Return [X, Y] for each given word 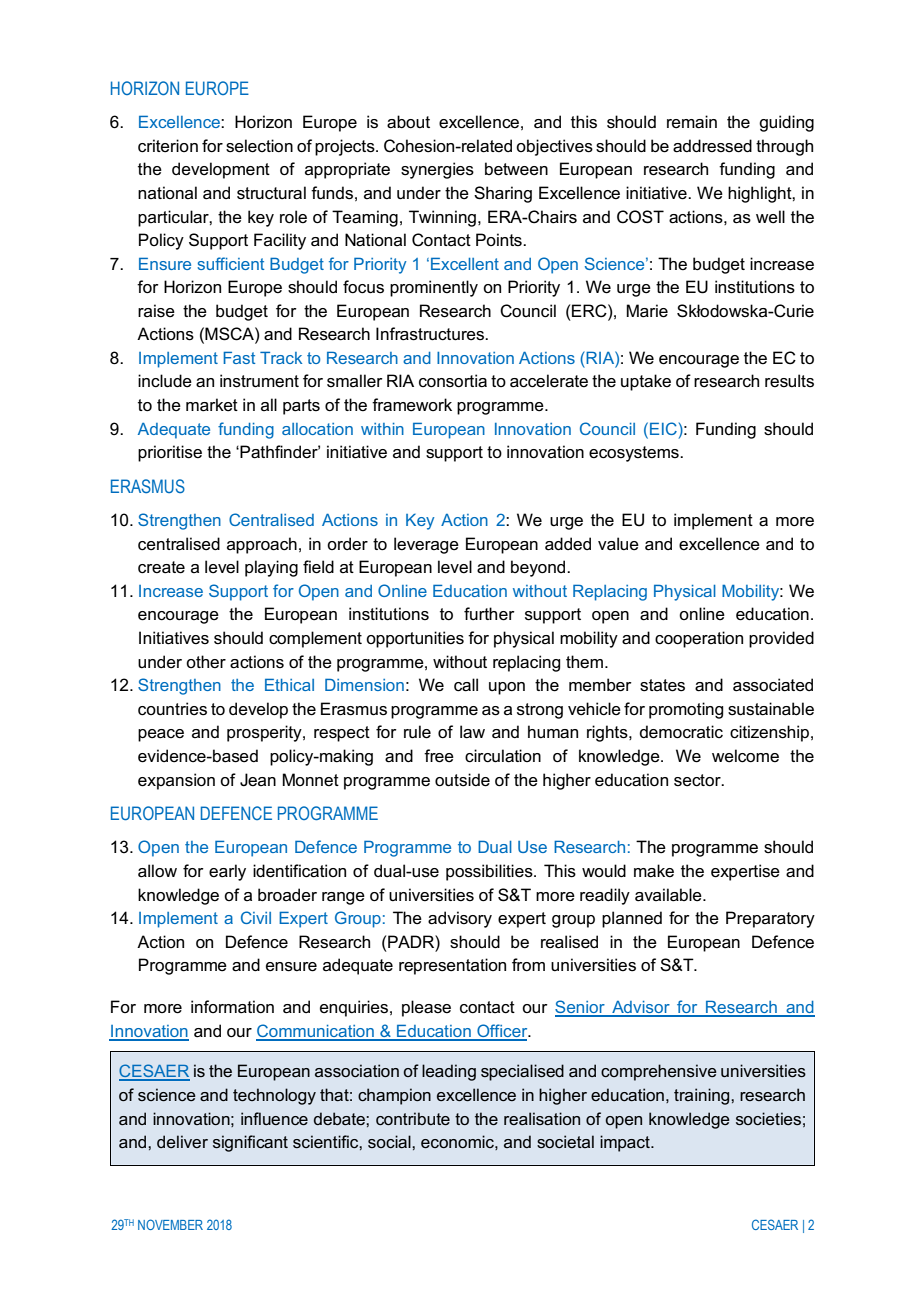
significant [250, 1143]
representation [452, 966]
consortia [453, 381]
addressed [712, 146]
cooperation [699, 639]
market [212, 405]
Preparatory [770, 919]
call [466, 685]
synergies [437, 170]
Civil [256, 917]
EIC [663, 428]
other [206, 661]
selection [259, 146]
